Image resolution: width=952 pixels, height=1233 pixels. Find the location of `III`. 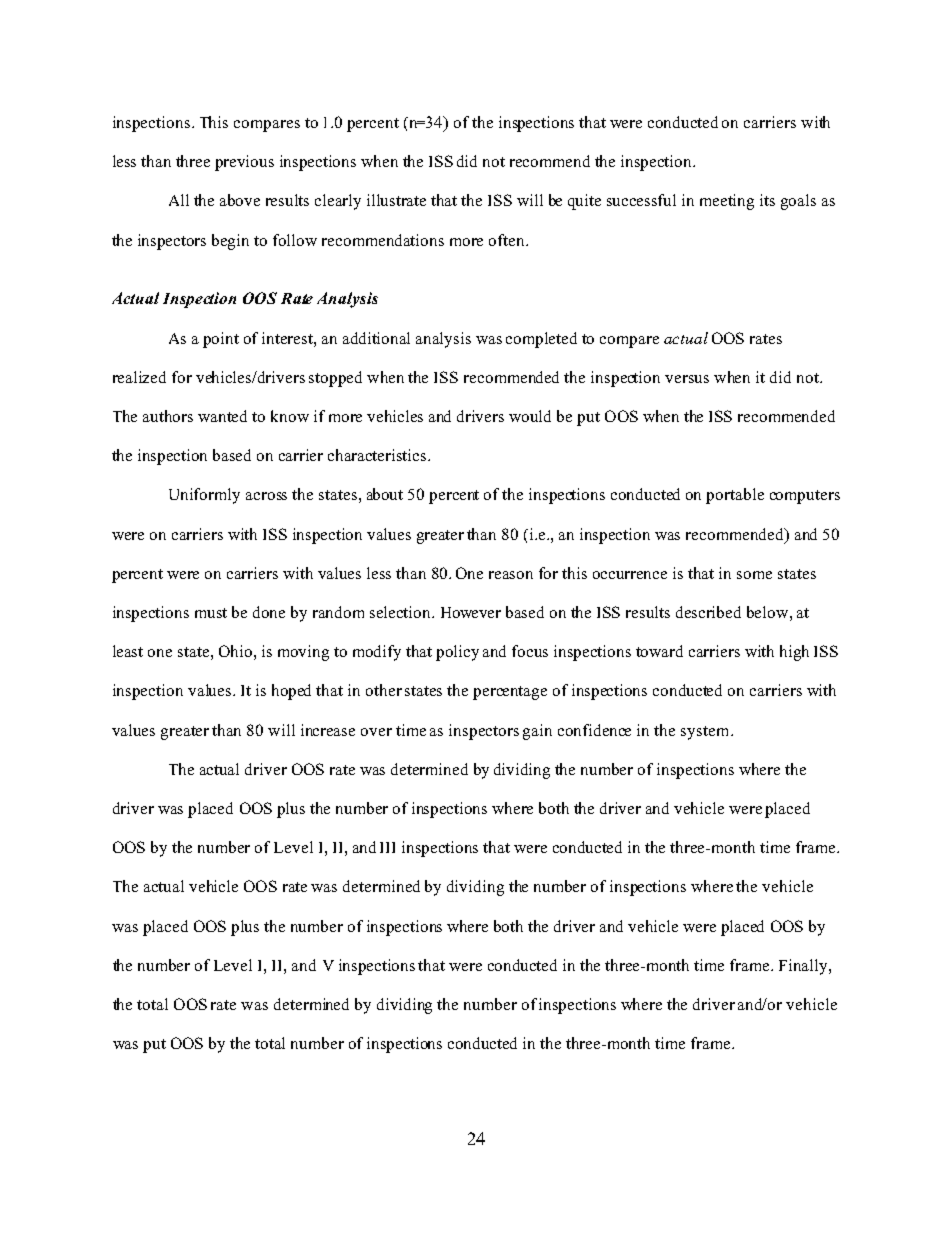

III is located at coordinates (387, 847).
